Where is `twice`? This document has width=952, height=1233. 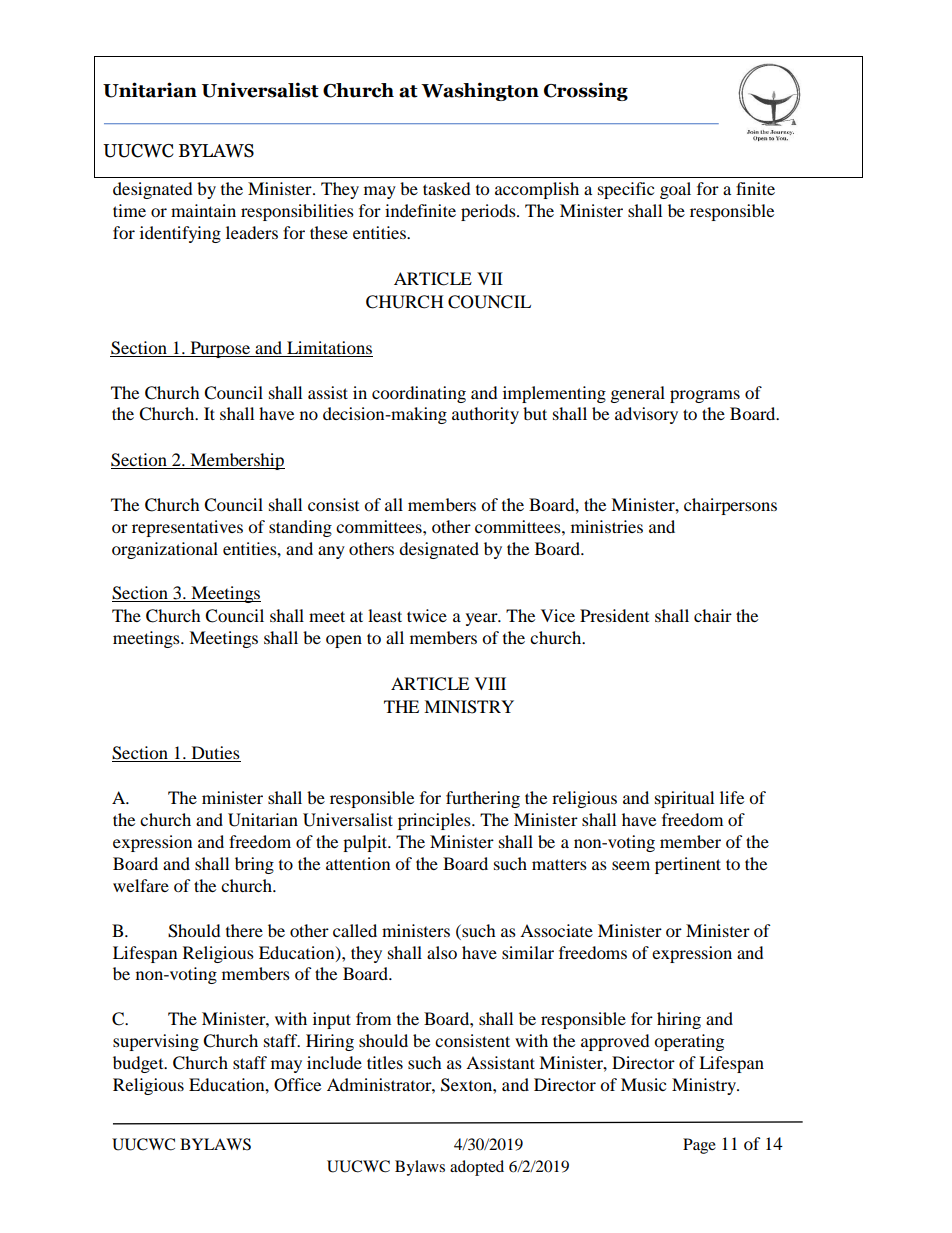
twice is located at coordinates (427, 615).
